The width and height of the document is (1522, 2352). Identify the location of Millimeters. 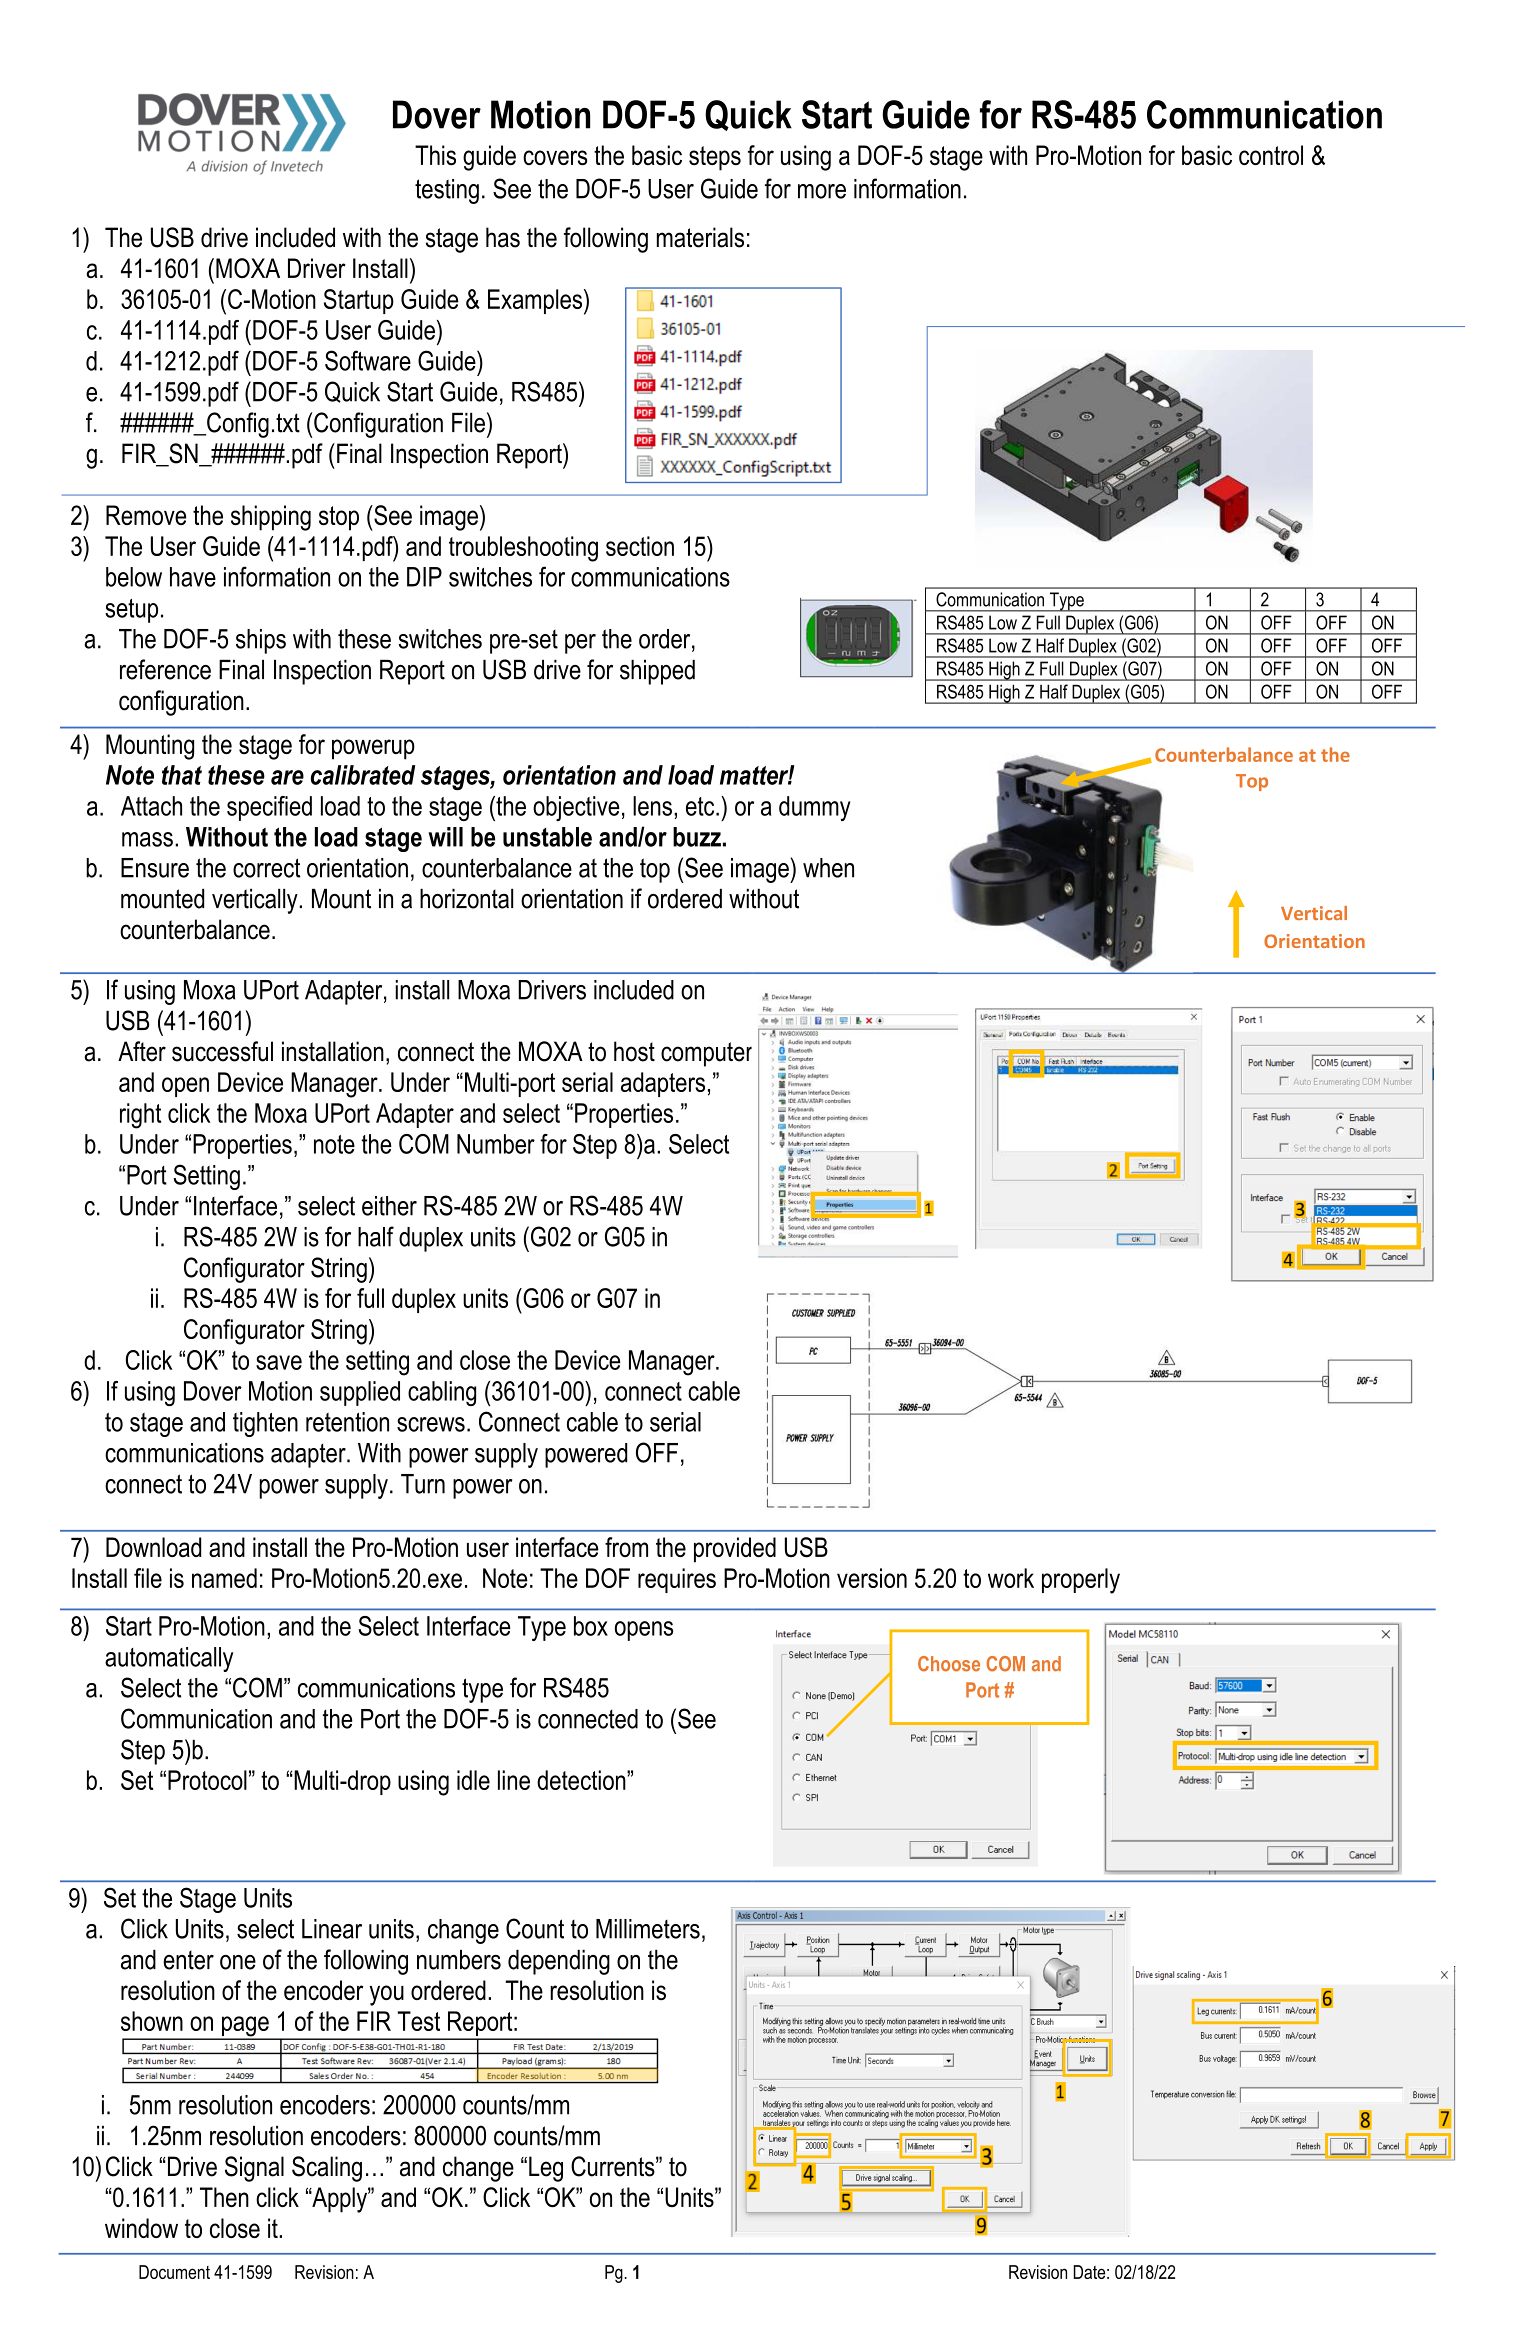
(648, 1929).
